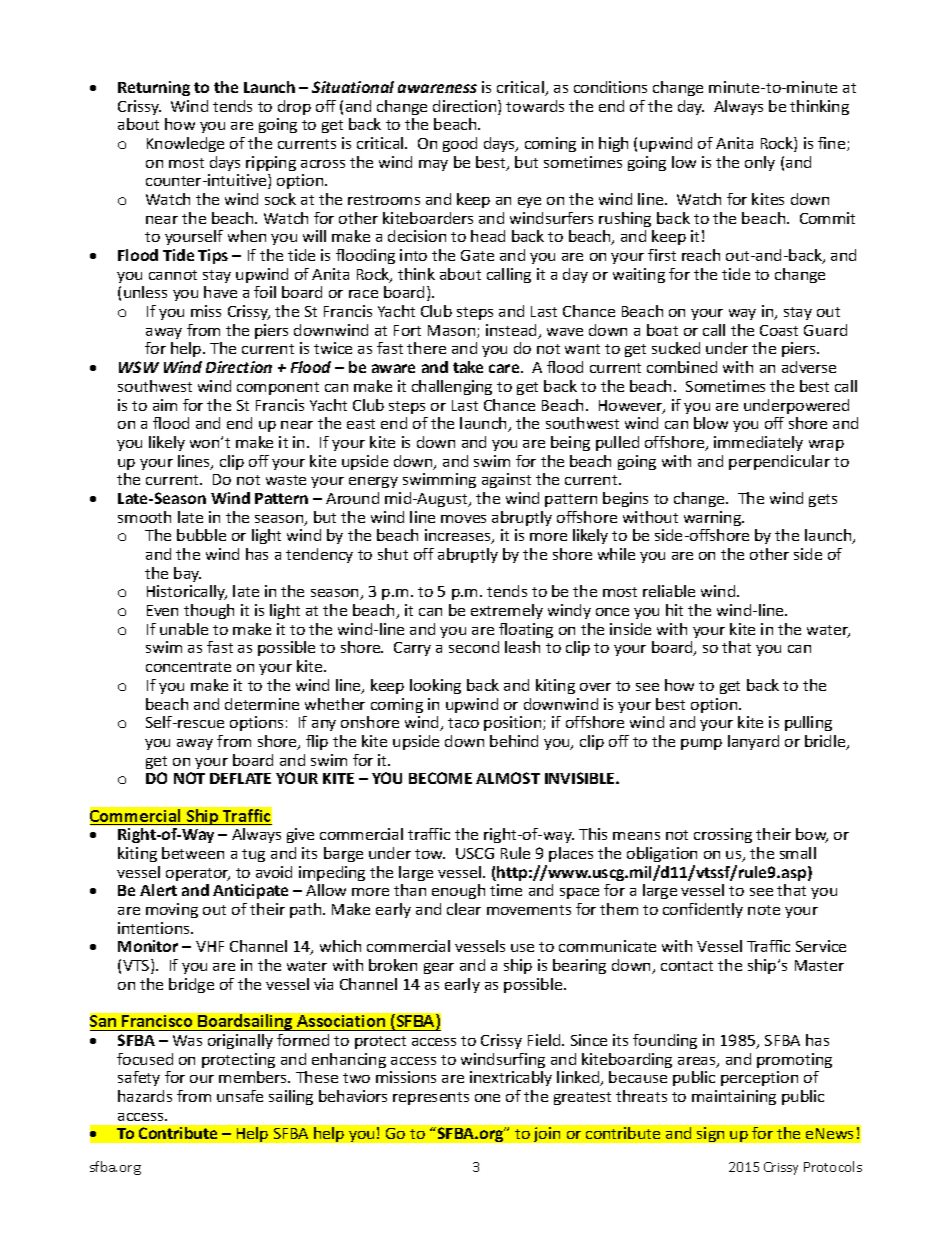  I want to click on BECOME, so click(440, 778).
